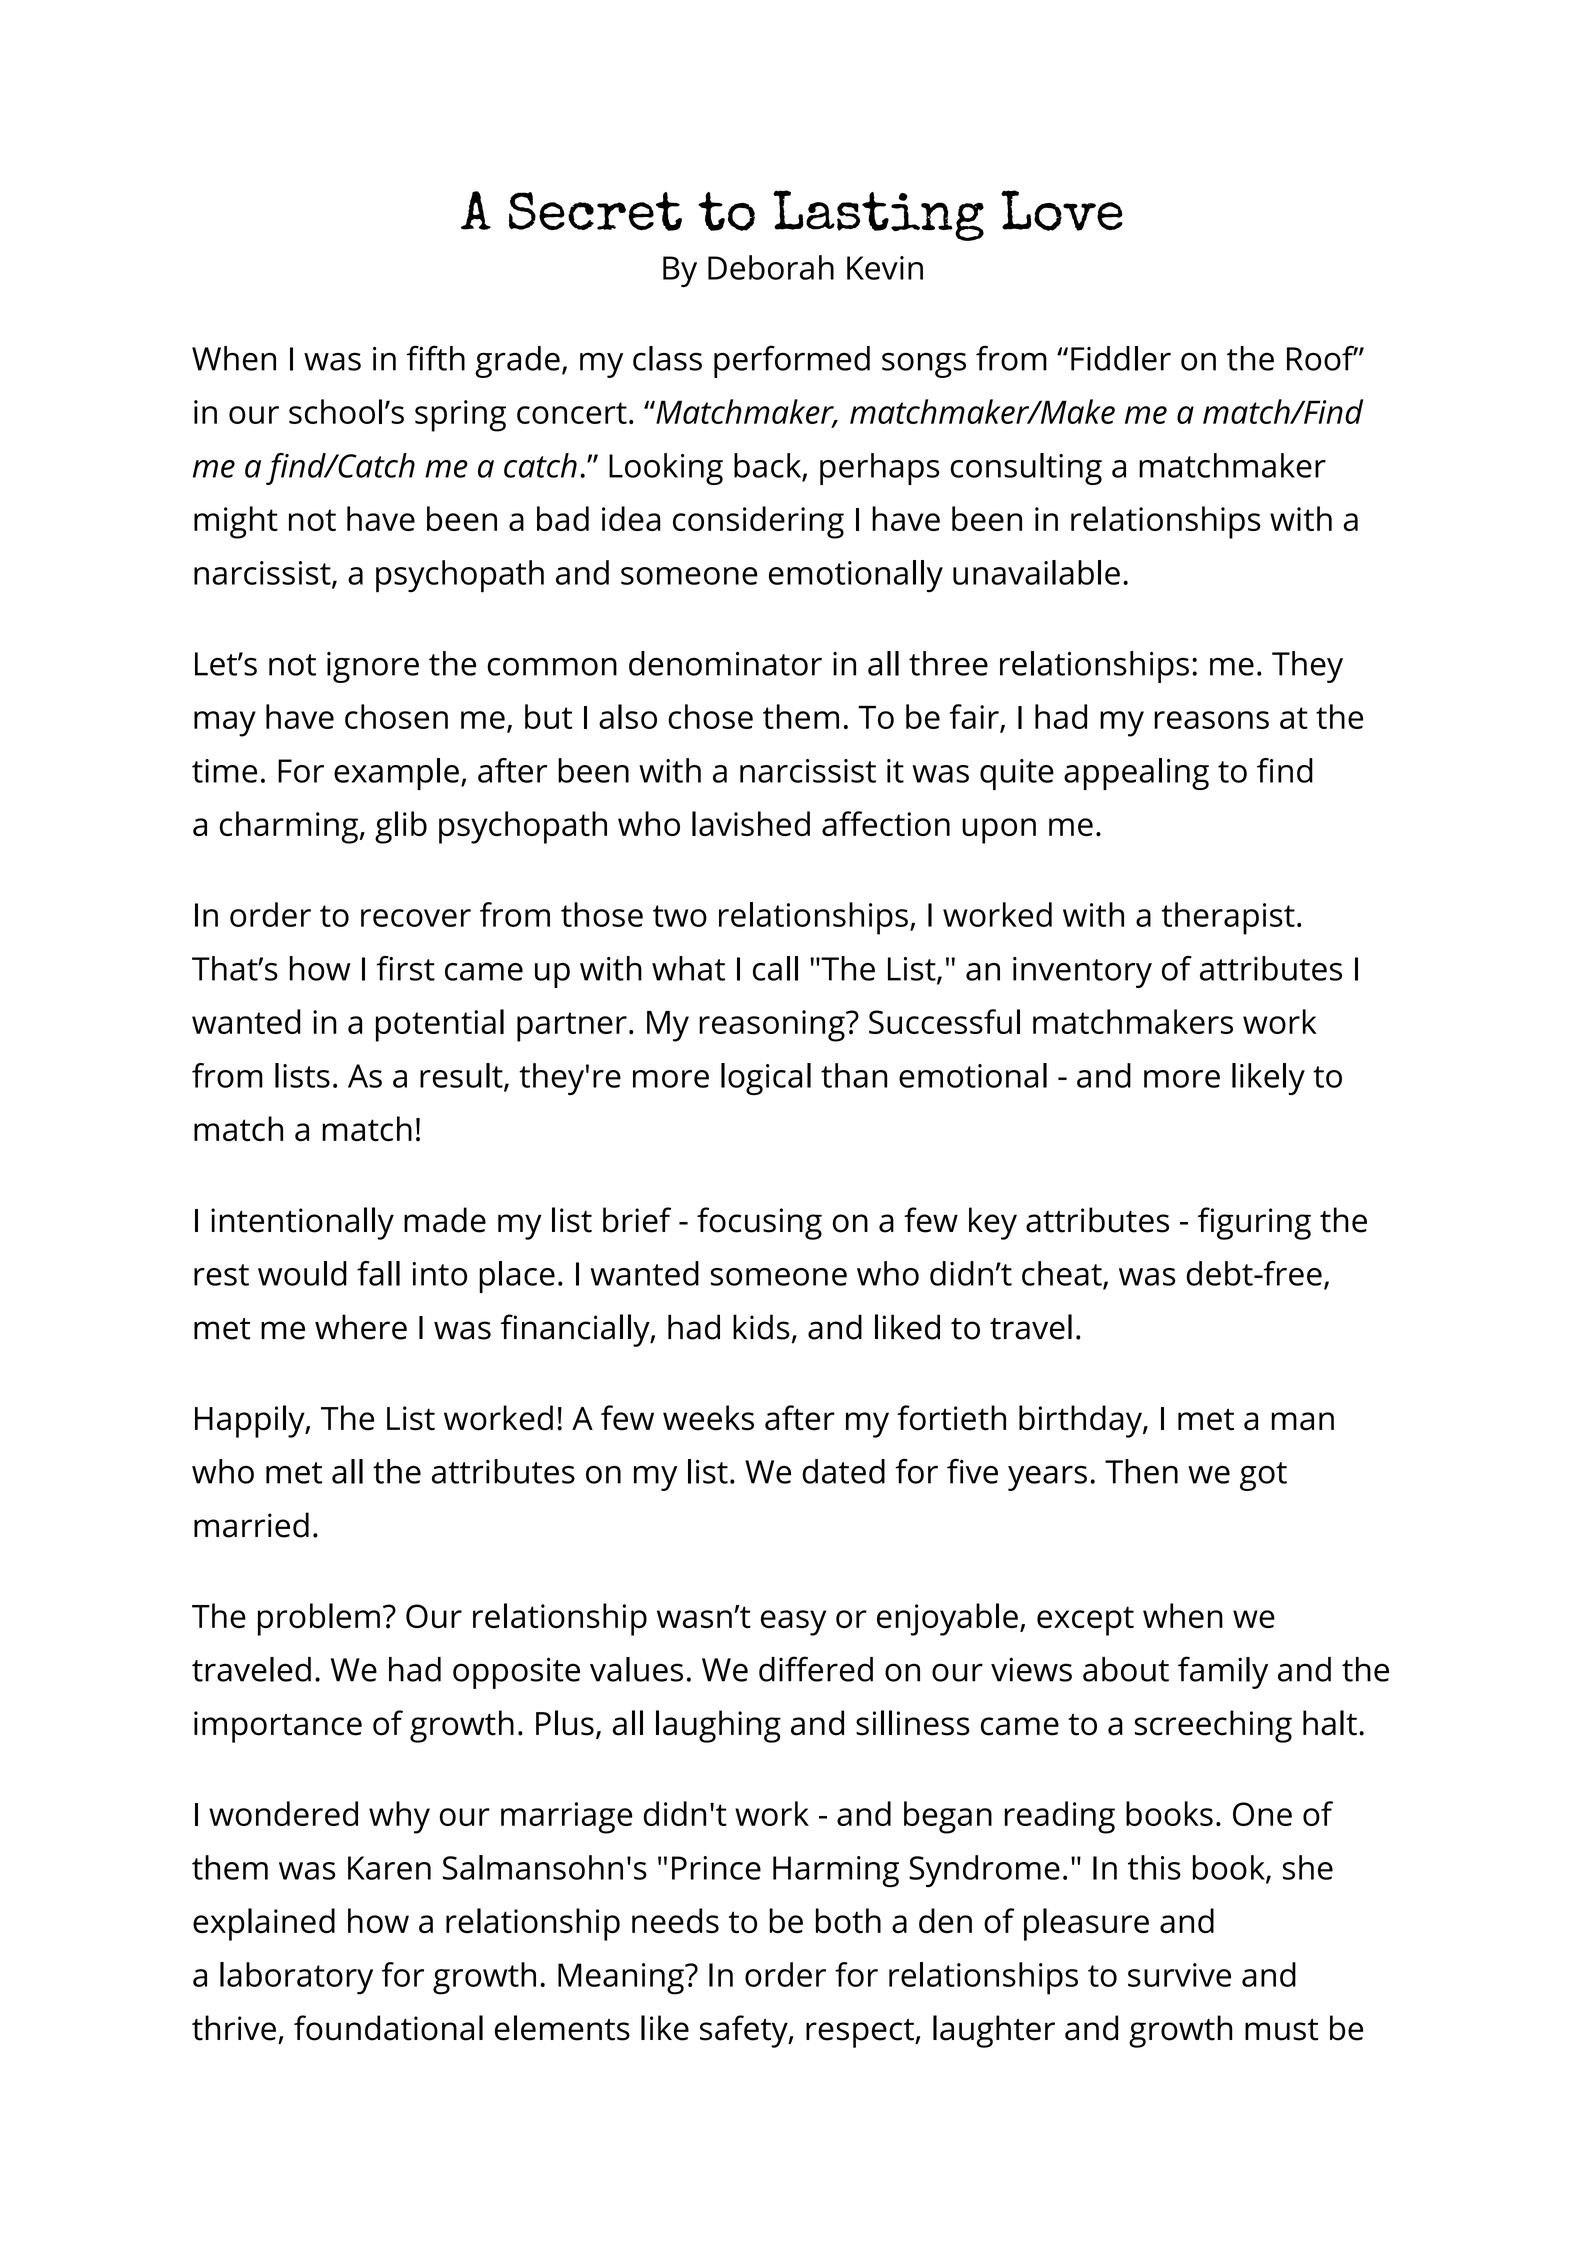  What do you see at coordinates (296, 1978) in the page?
I see `laboratory` at bounding box center [296, 1978].
